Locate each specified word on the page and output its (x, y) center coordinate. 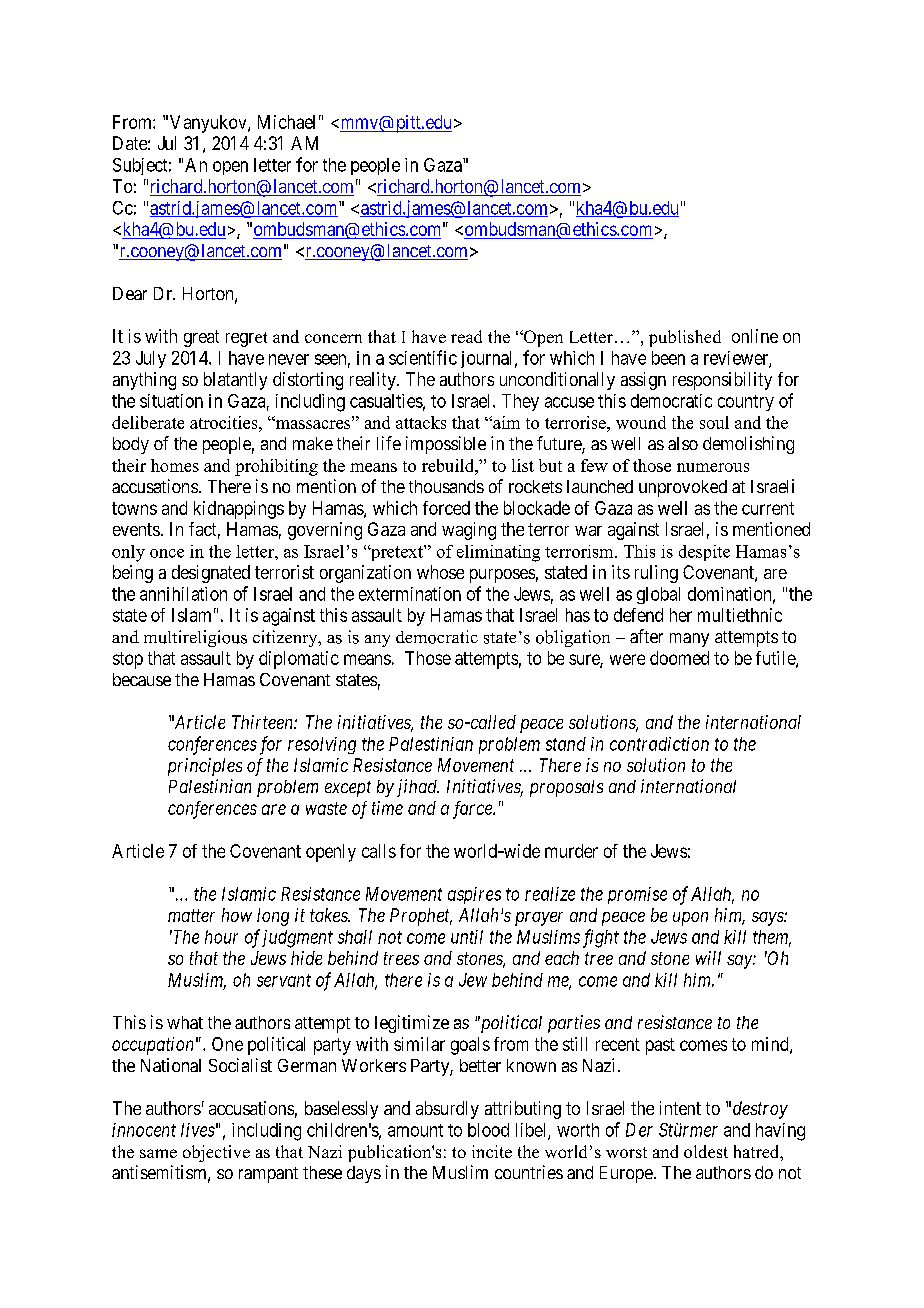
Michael (286, 122)
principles (205, 767)
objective (216, 1153)
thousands (446, 486)
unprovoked (683, 488)
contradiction (659, 744)
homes (175, 465)
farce (473, 810)
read (466, 336)
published (685, 338)
